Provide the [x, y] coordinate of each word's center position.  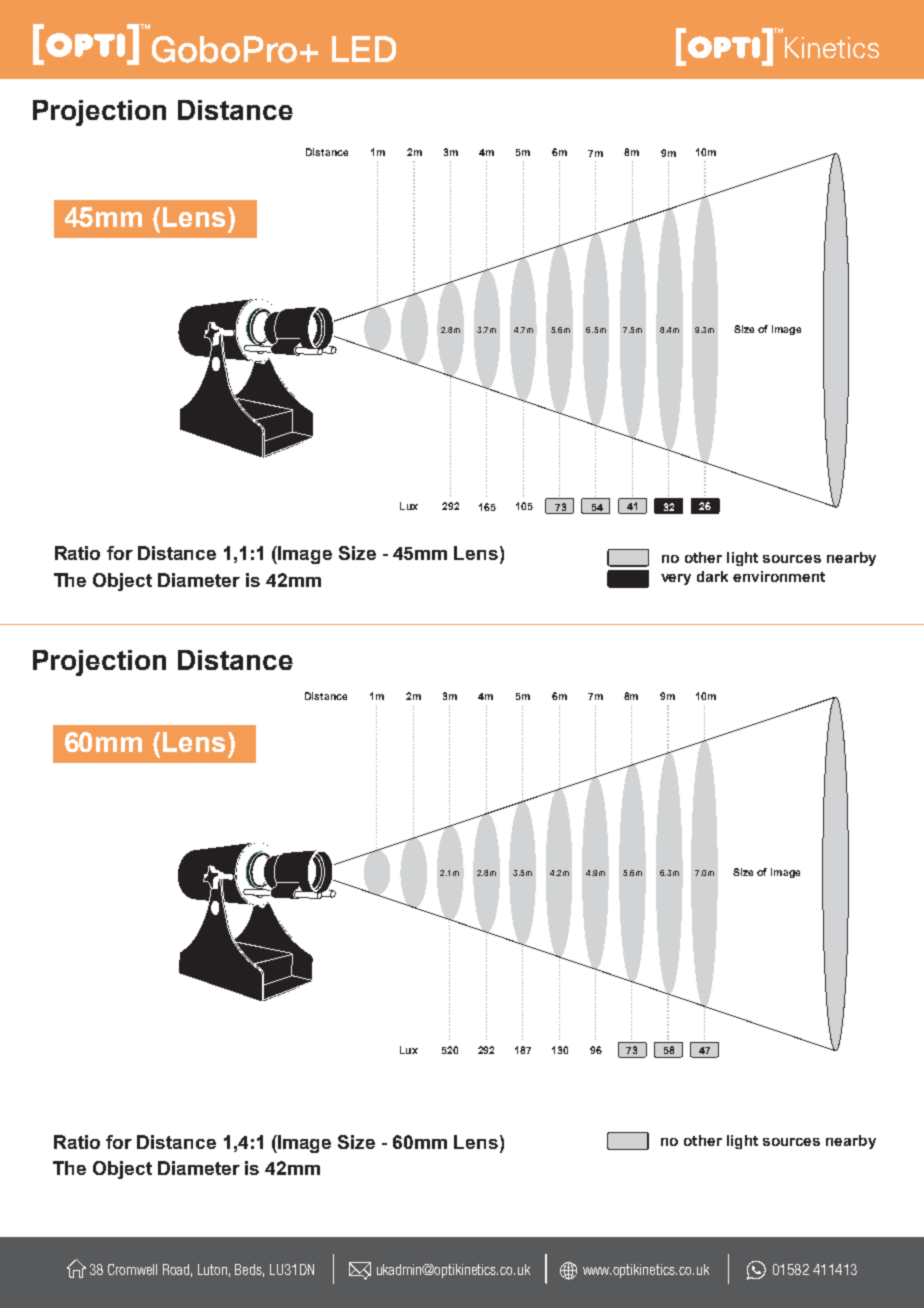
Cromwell [132, 1269]
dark [712, 576]
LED [364, 49]
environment [779, 576]
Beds [249, 1270]
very [676, 579]
